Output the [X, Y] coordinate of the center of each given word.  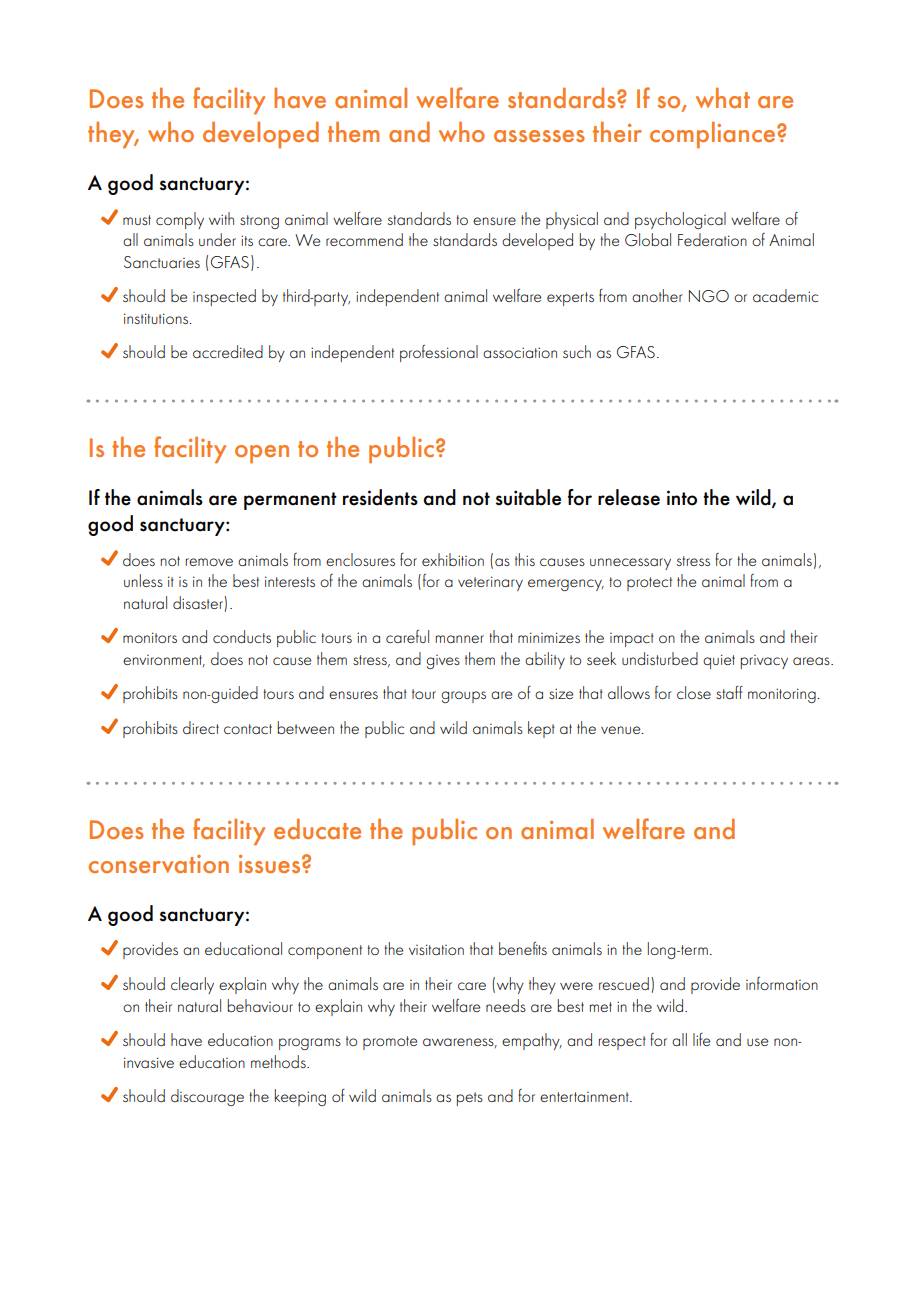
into [682, 498]
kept [541, 729]
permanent [290, 501]
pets [470, 1099]
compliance [714, 135]
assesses [539, 136]
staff [729, 692]
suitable [528, 497]
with [221, 218]
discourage [207, 1097]
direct [201, 727]
